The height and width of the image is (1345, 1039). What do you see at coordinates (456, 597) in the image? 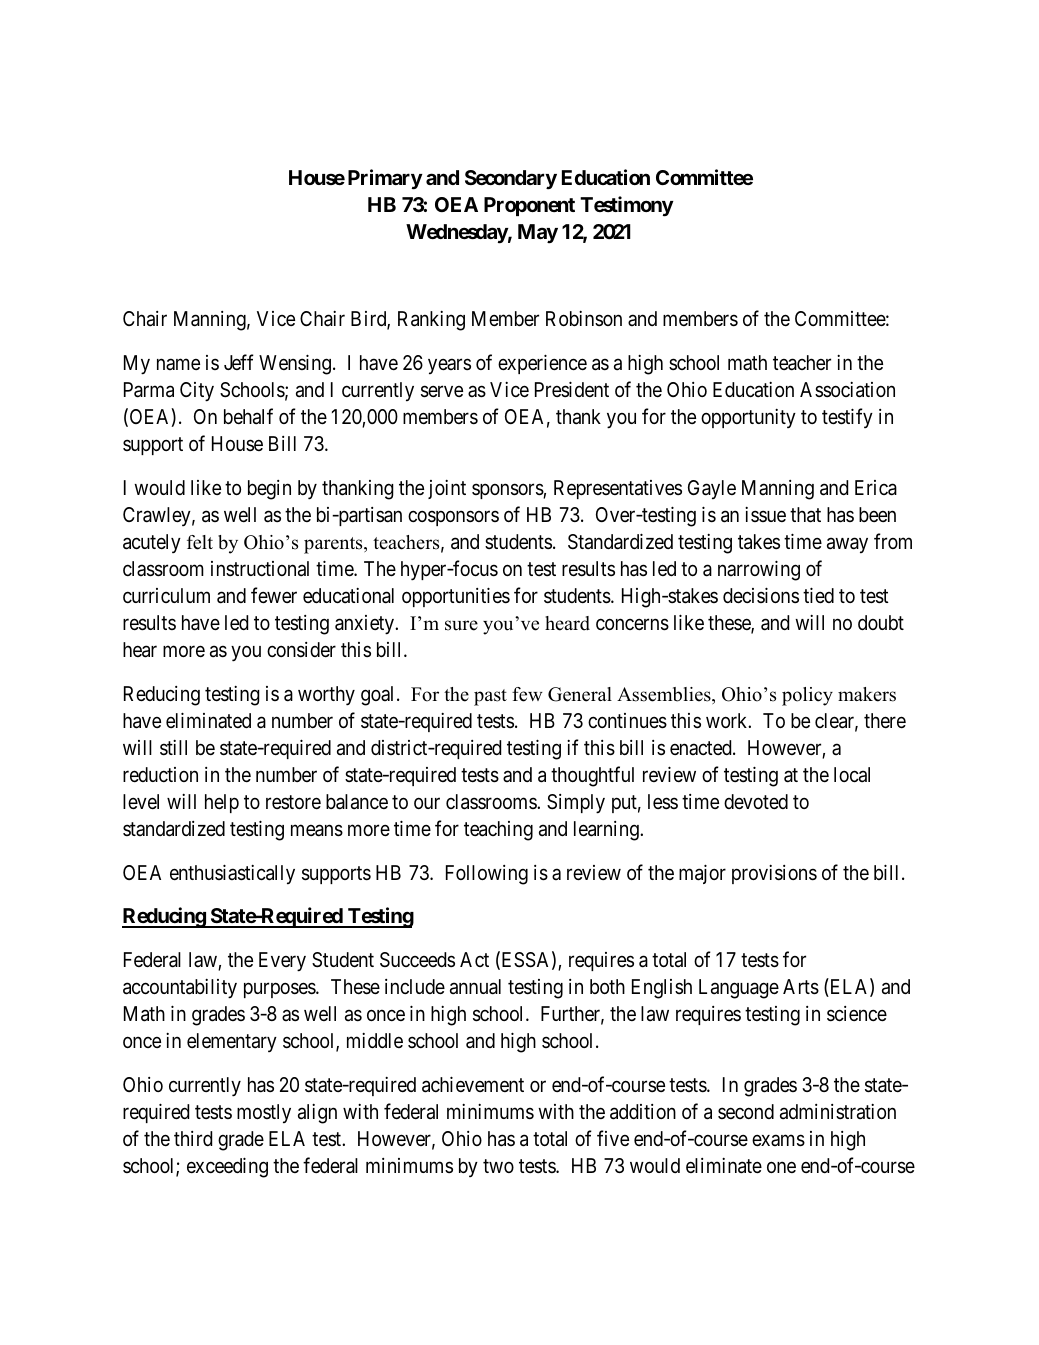
I see `opportunities` at bounding box center [456, 597].
